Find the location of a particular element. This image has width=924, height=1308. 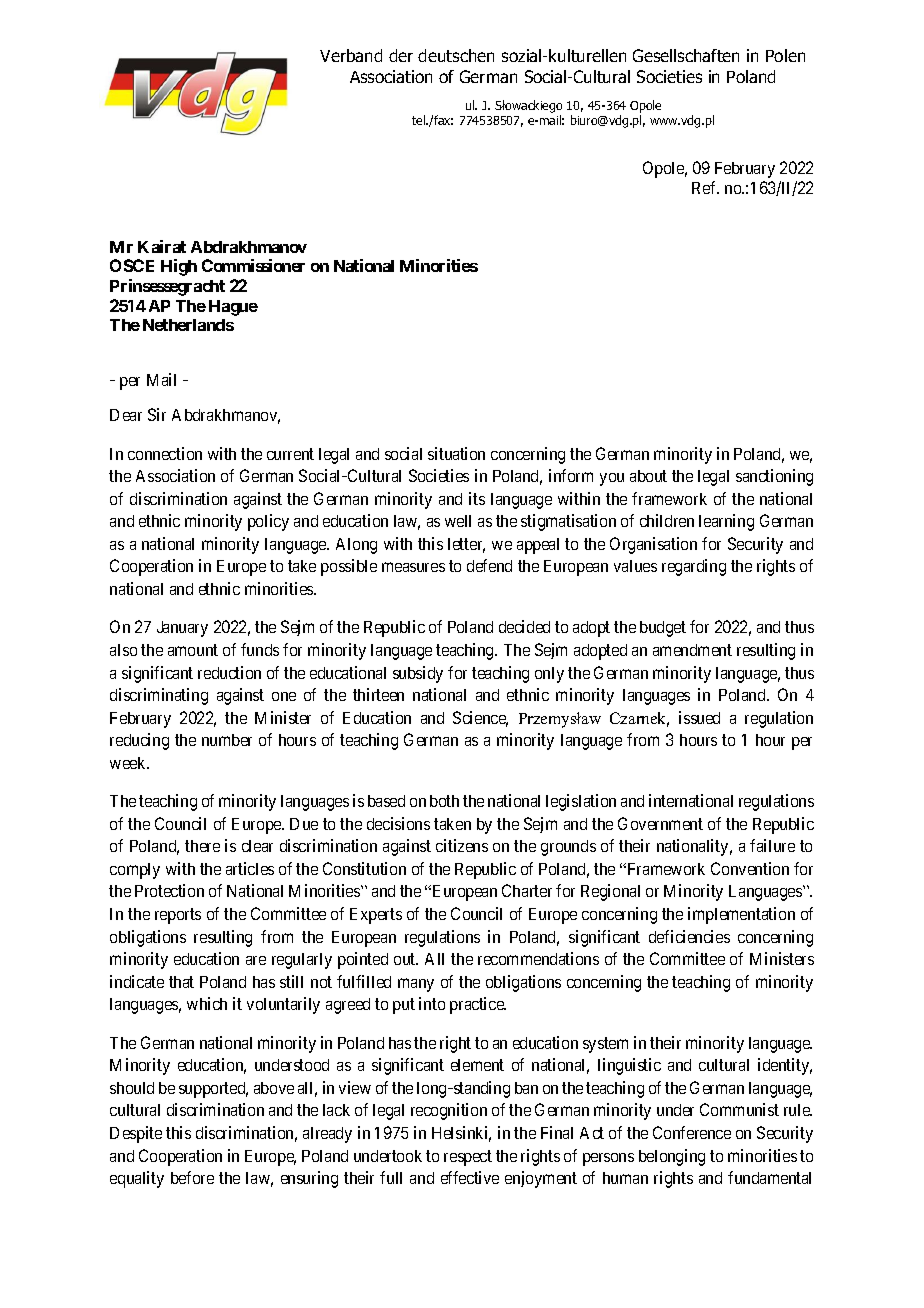

High is located at coordinates (179, 267).
